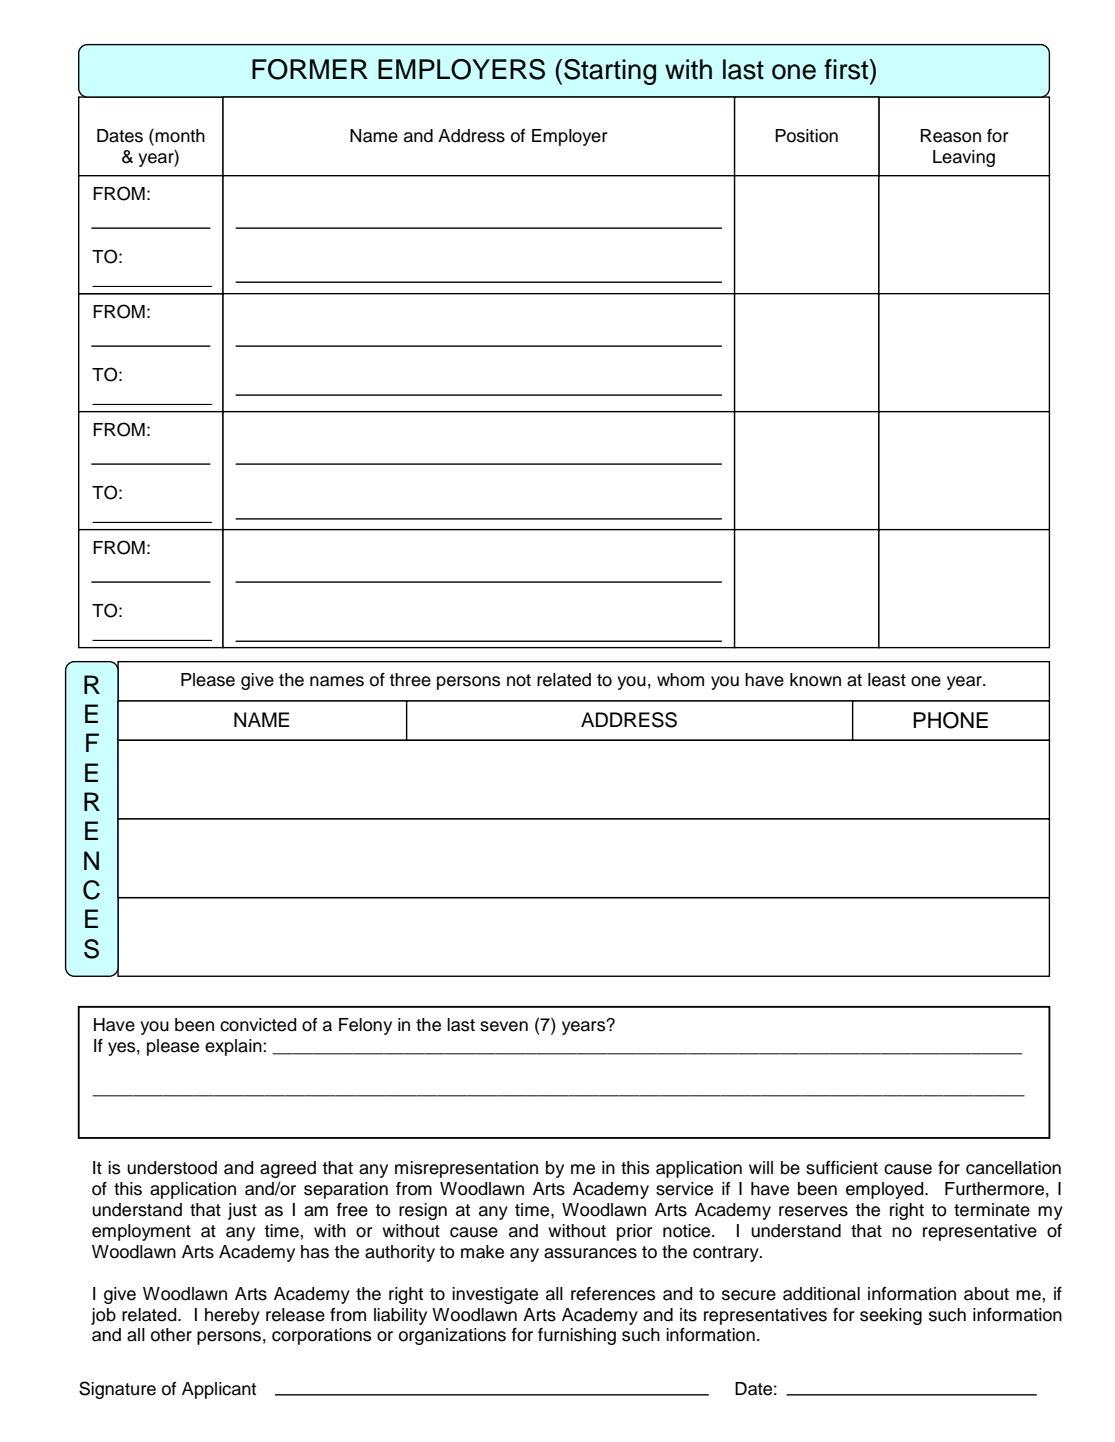 The width and height of the screenshot is (1115, 1442). I want to click on other, so click(171, 1335).
